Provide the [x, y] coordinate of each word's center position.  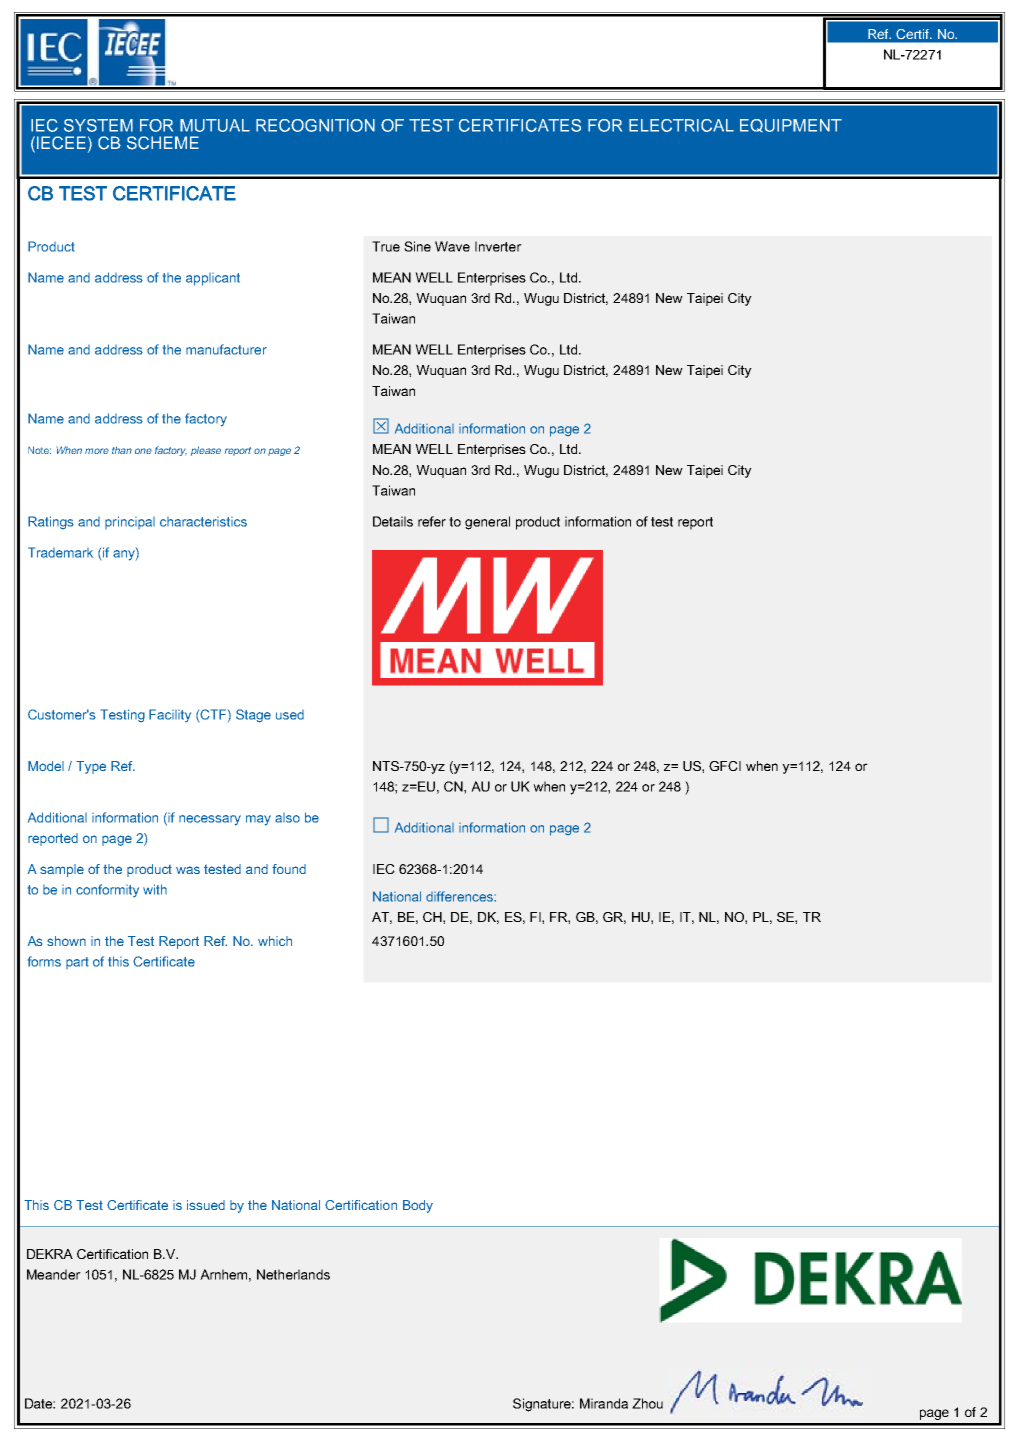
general [487, 523]
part [77, 963]
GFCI [725, 766]
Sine [417, 246]
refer [432, 521]
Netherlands [293, 1274]
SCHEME [163, 143]
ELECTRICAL [681, 125]
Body [418, 1206]
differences [460, 896]
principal [130, 522]
